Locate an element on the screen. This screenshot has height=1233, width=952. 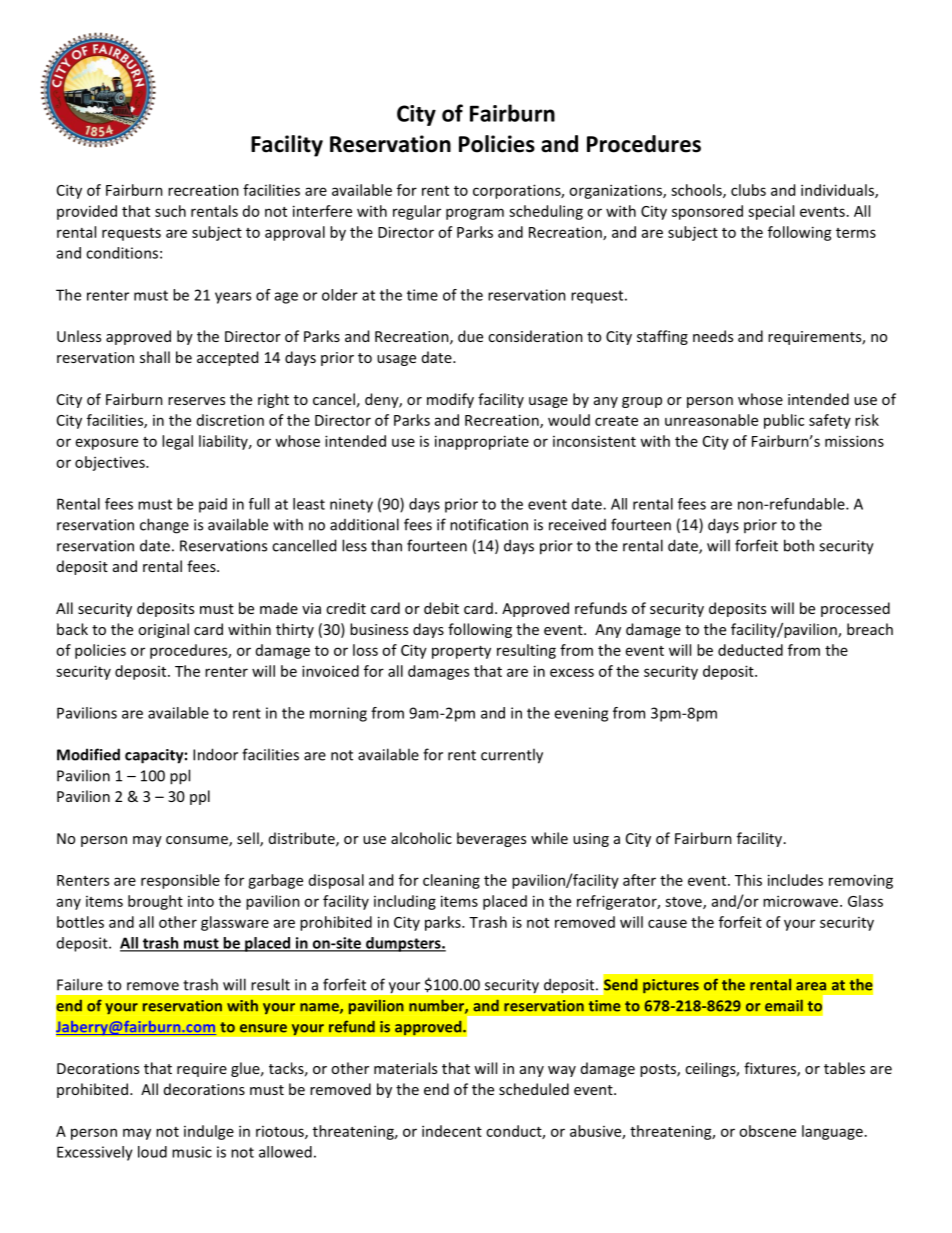
cleaning is located at coordinates (451, 881).
